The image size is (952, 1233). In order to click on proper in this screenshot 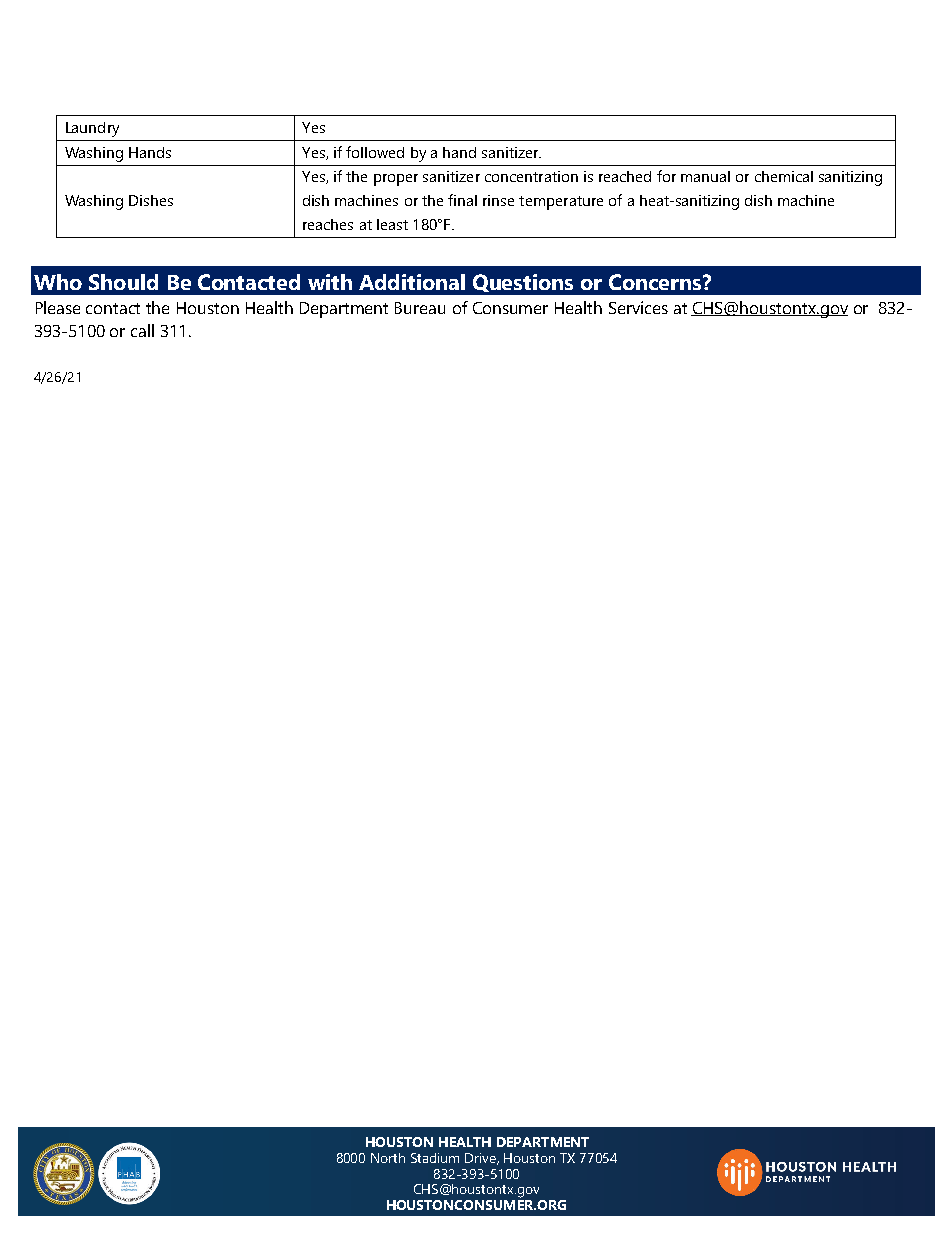, I will do `click(396, 180)`.
